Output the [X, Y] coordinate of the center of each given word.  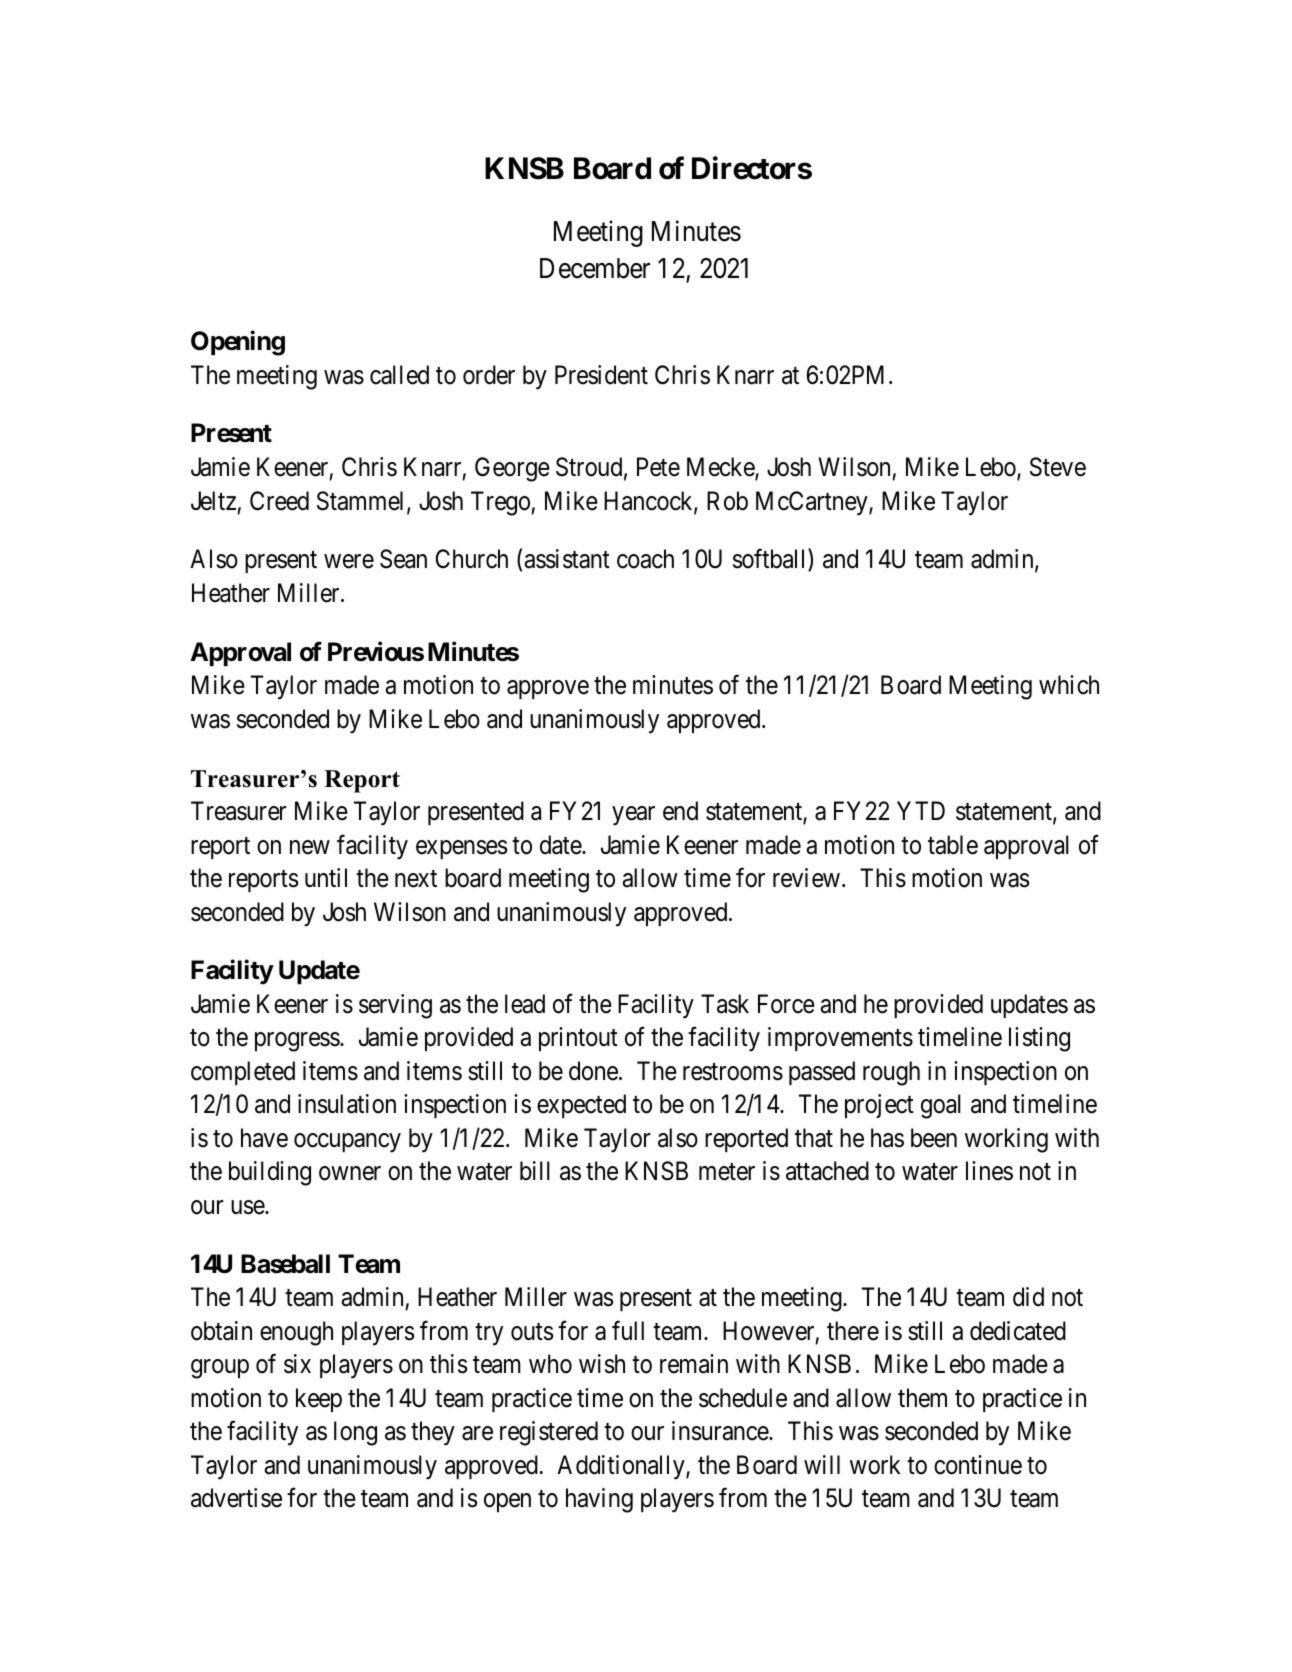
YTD [921, 810]
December [595, 268]
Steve [1058, 467]
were [349, 562]
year [633, 816]
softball [771, 560]
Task [725, 1004]
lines [989, 1171]
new [310, 847]
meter [727, 1172]
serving [395, 1006]
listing [1039, 1039]
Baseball [285, 1264]
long [355, 1433]
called [399, 375]
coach [645, 559]
